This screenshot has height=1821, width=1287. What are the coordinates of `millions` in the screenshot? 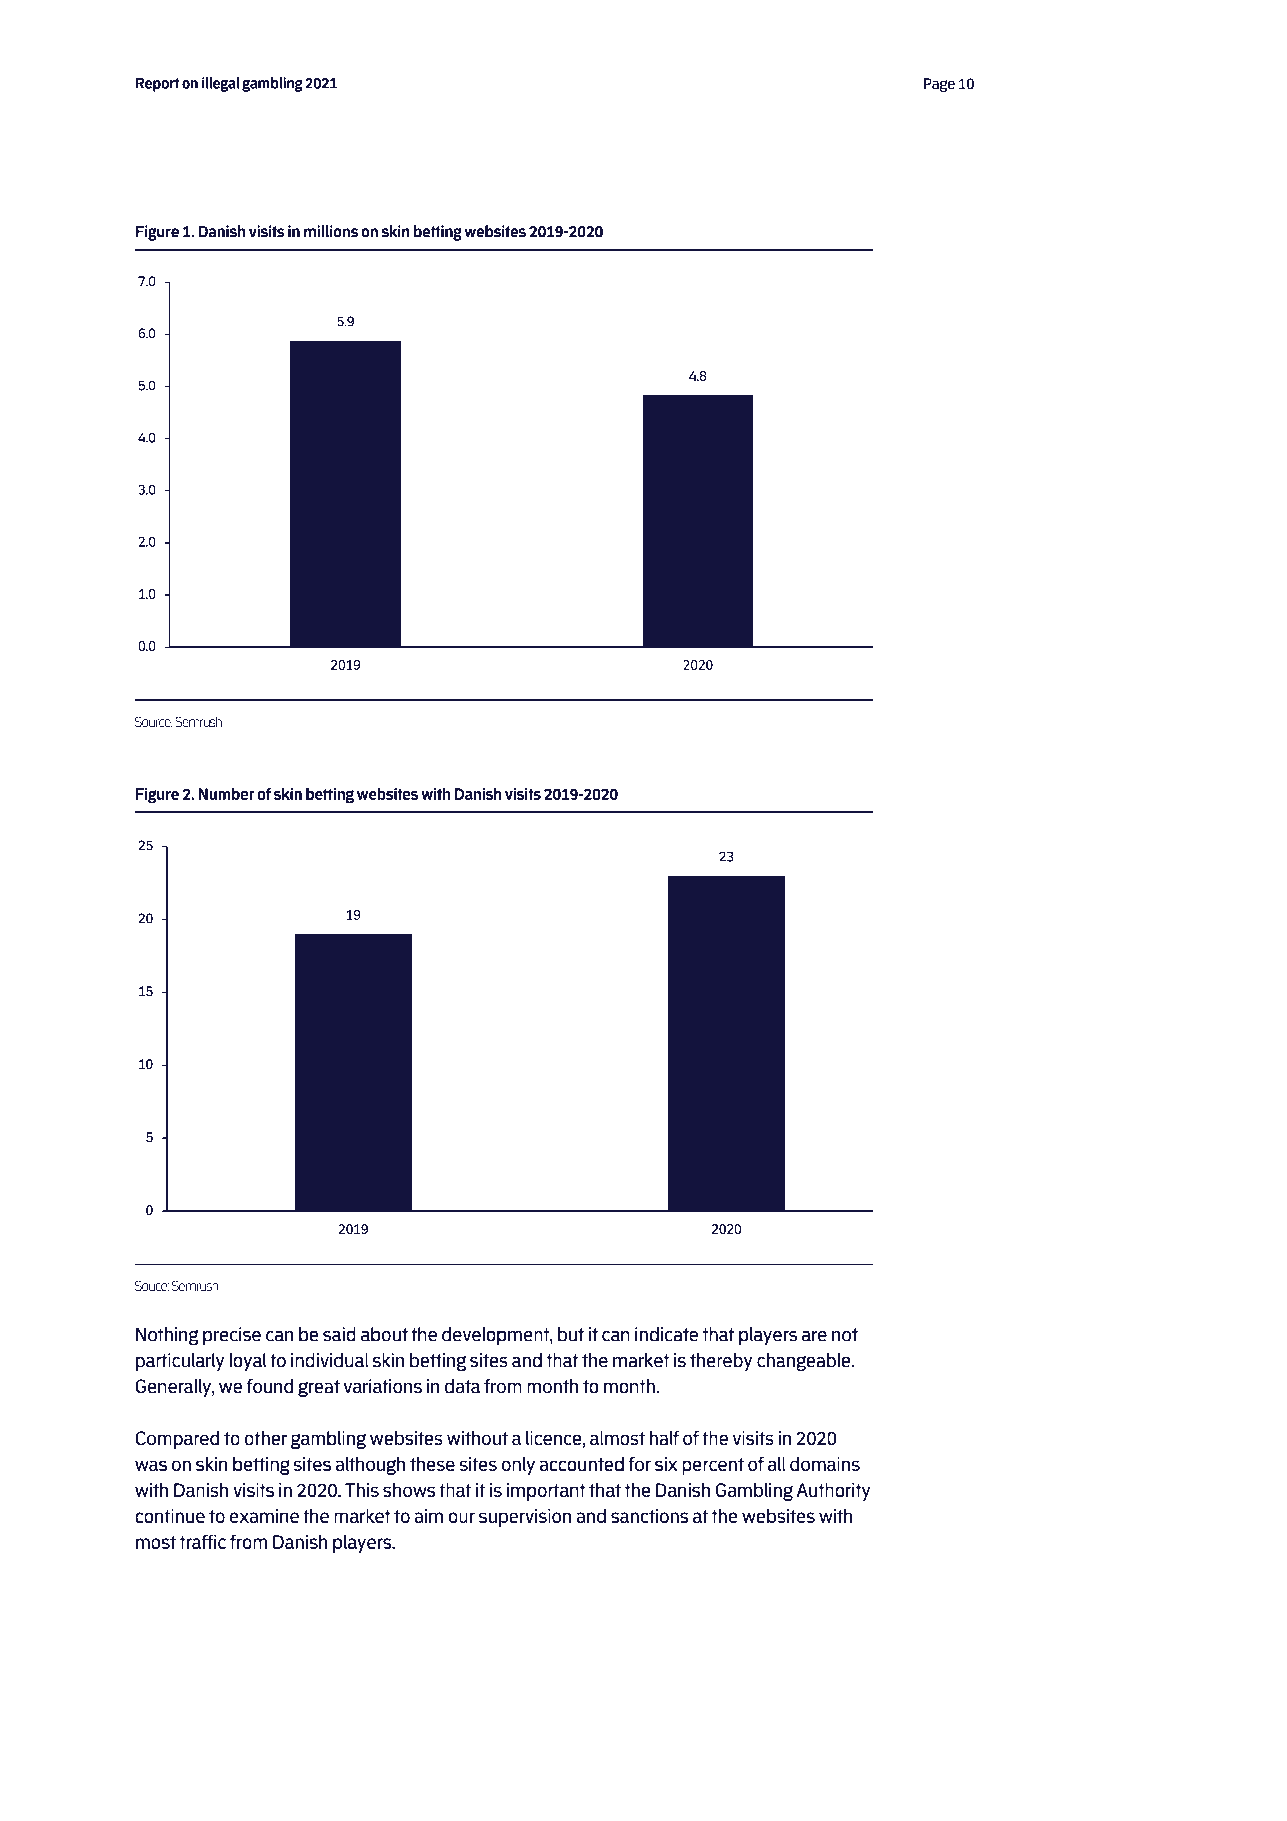 It's located at (331, 231).
